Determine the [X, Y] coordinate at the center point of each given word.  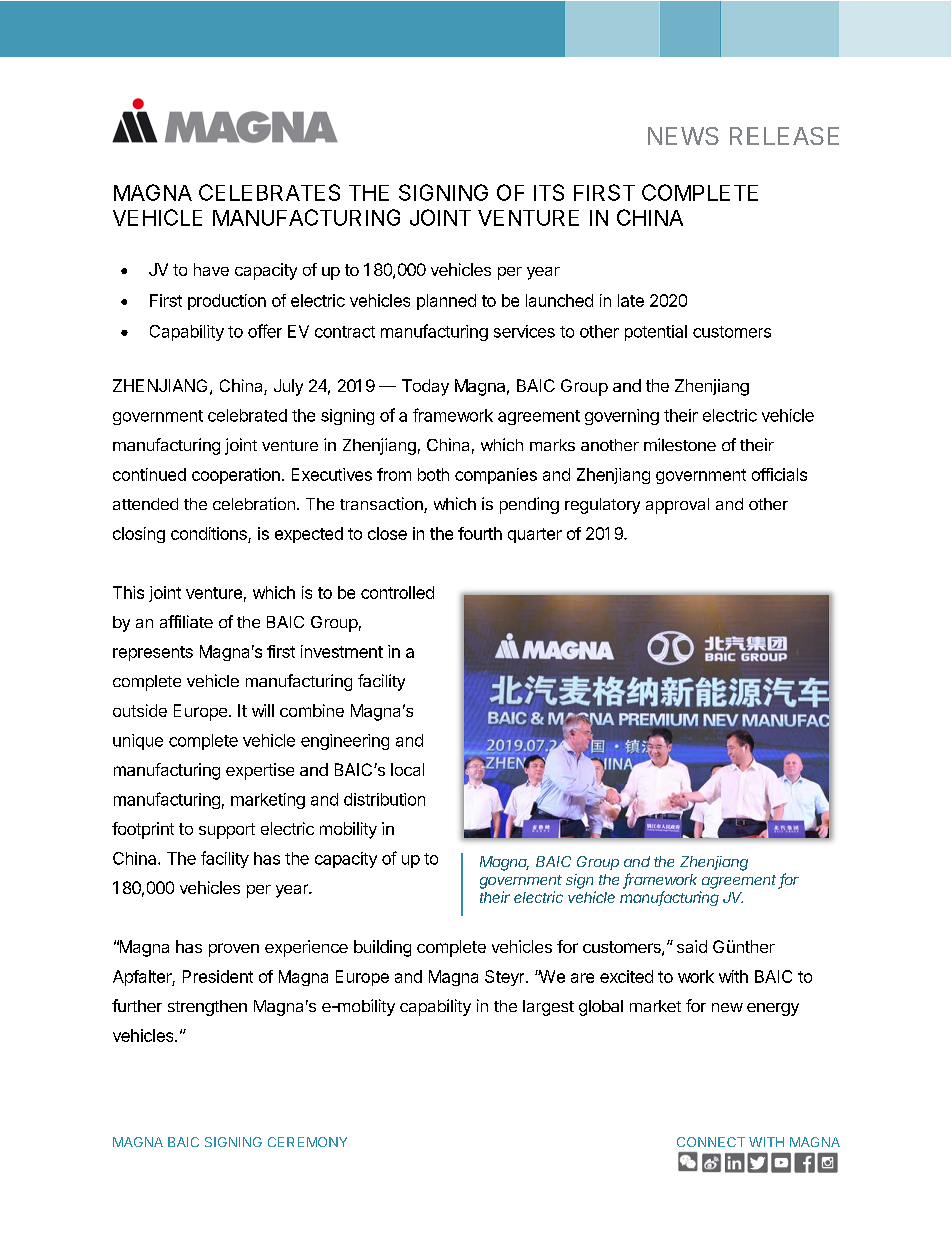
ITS [549, 192]
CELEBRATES [269, 192]
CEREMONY [307, 1142]
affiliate [186, 621]
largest [548, 1008]
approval [677, 506]
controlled [397, 592]
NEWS [683, 136]
